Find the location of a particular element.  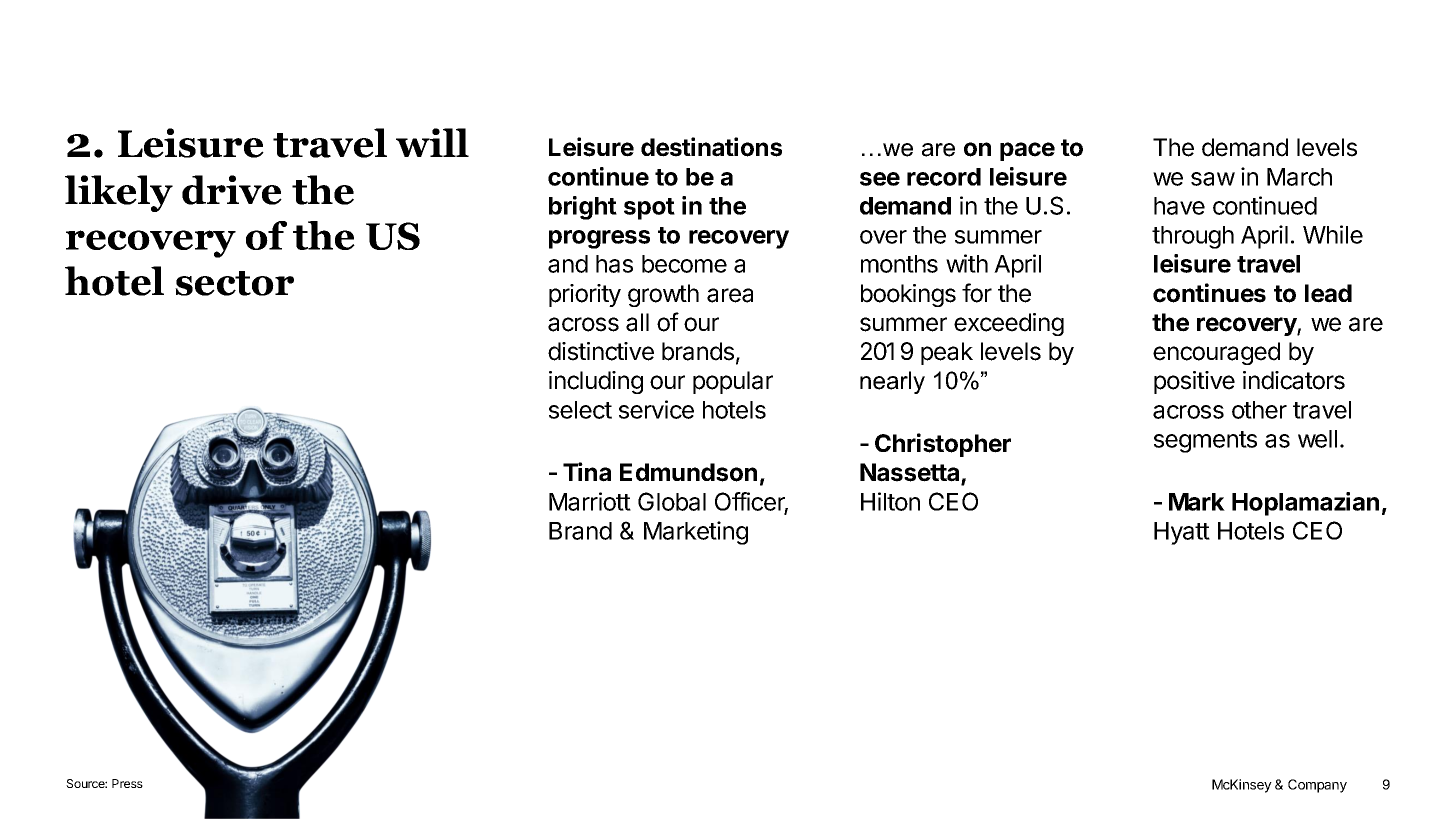

segments is located at coordinates (1205, 442).
